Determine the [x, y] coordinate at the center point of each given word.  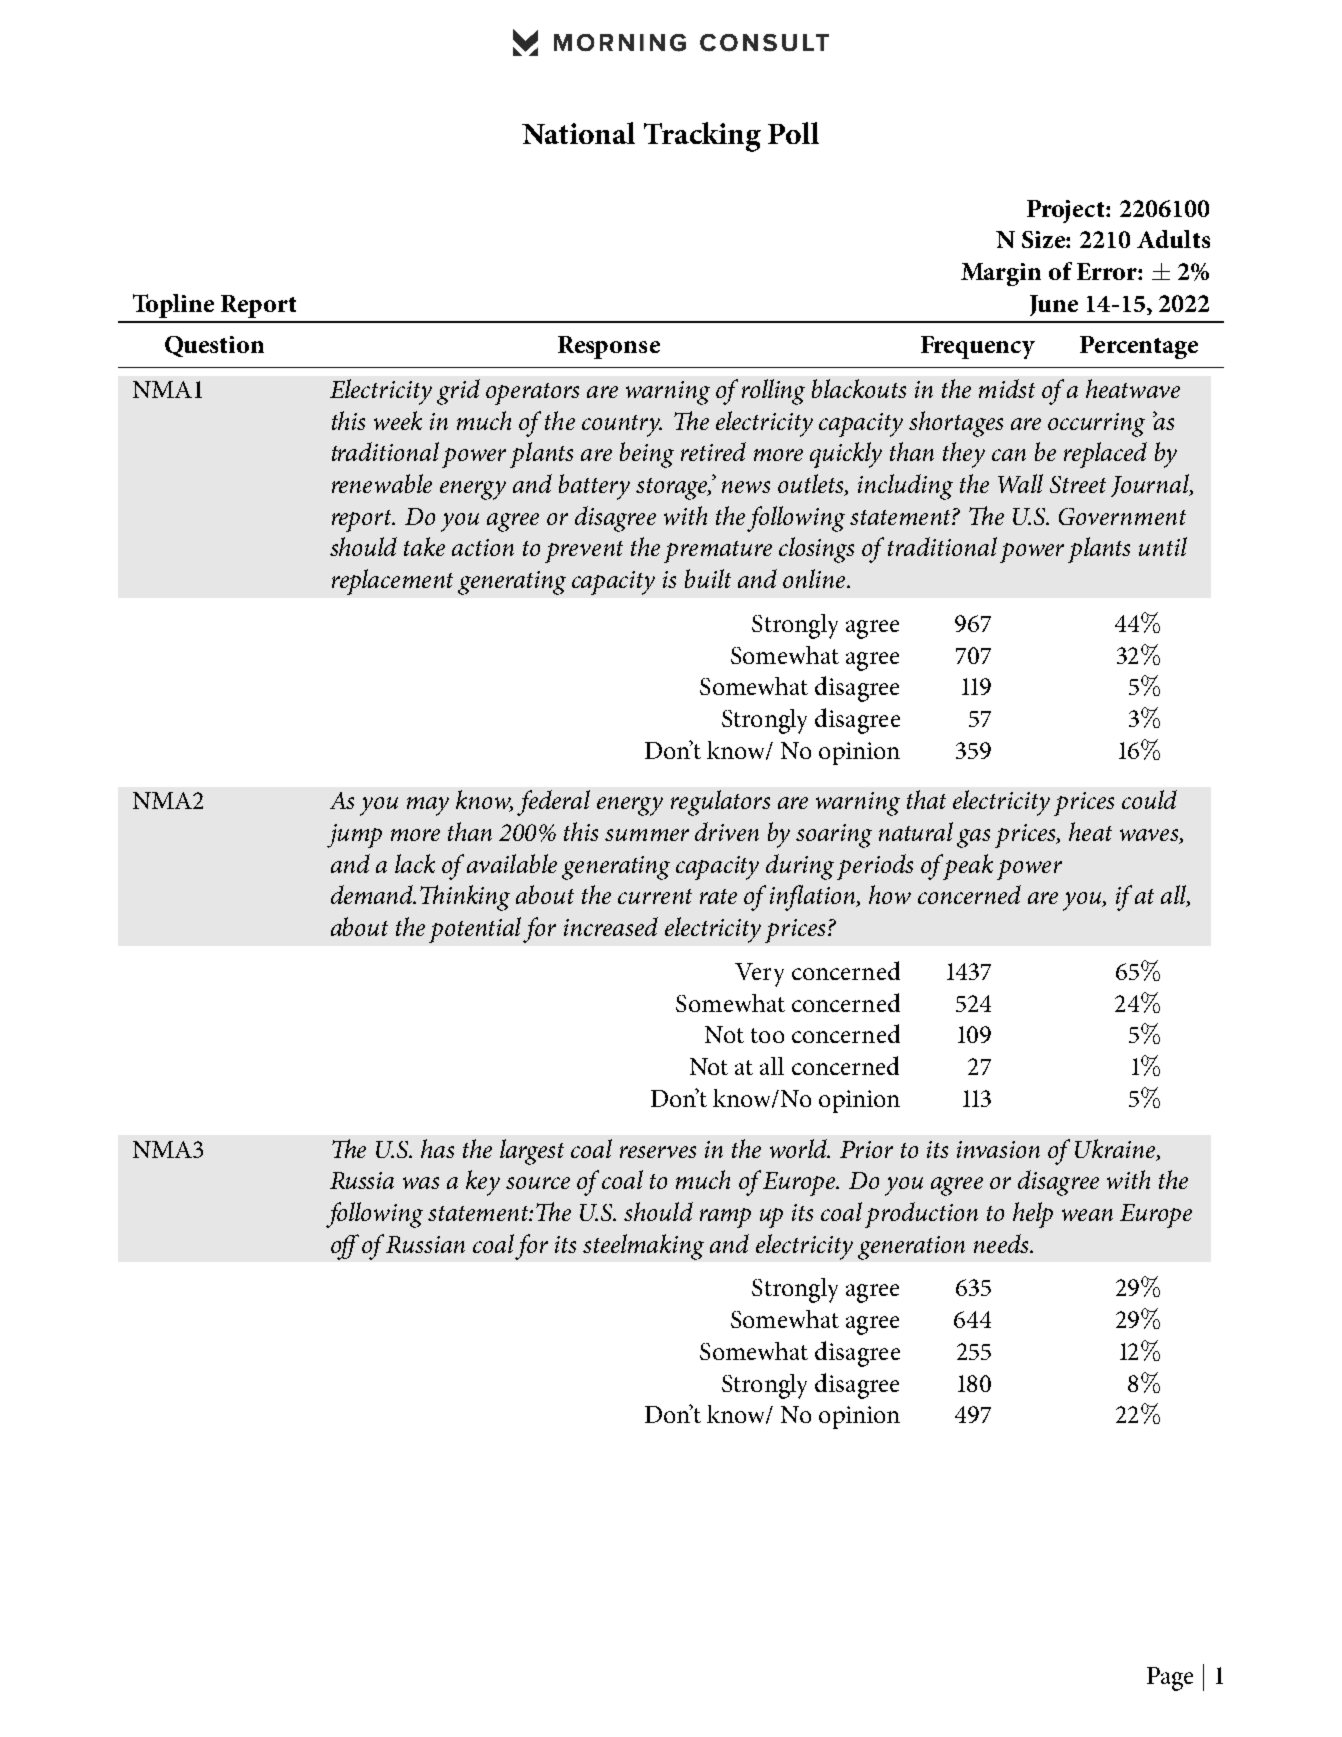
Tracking [702, 137]
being [647, 455]
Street [1078, 484]
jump [354, 836]
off [345, 1247]
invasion [998, 1149]
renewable [382, 483]
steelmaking [643, 1247]
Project [1067, 211]
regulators [720, 803]
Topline [173, 306]
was [421, 1183]
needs [1002, 1243]
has [437, 1148]
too [767, 1035]
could [1149, 799]
